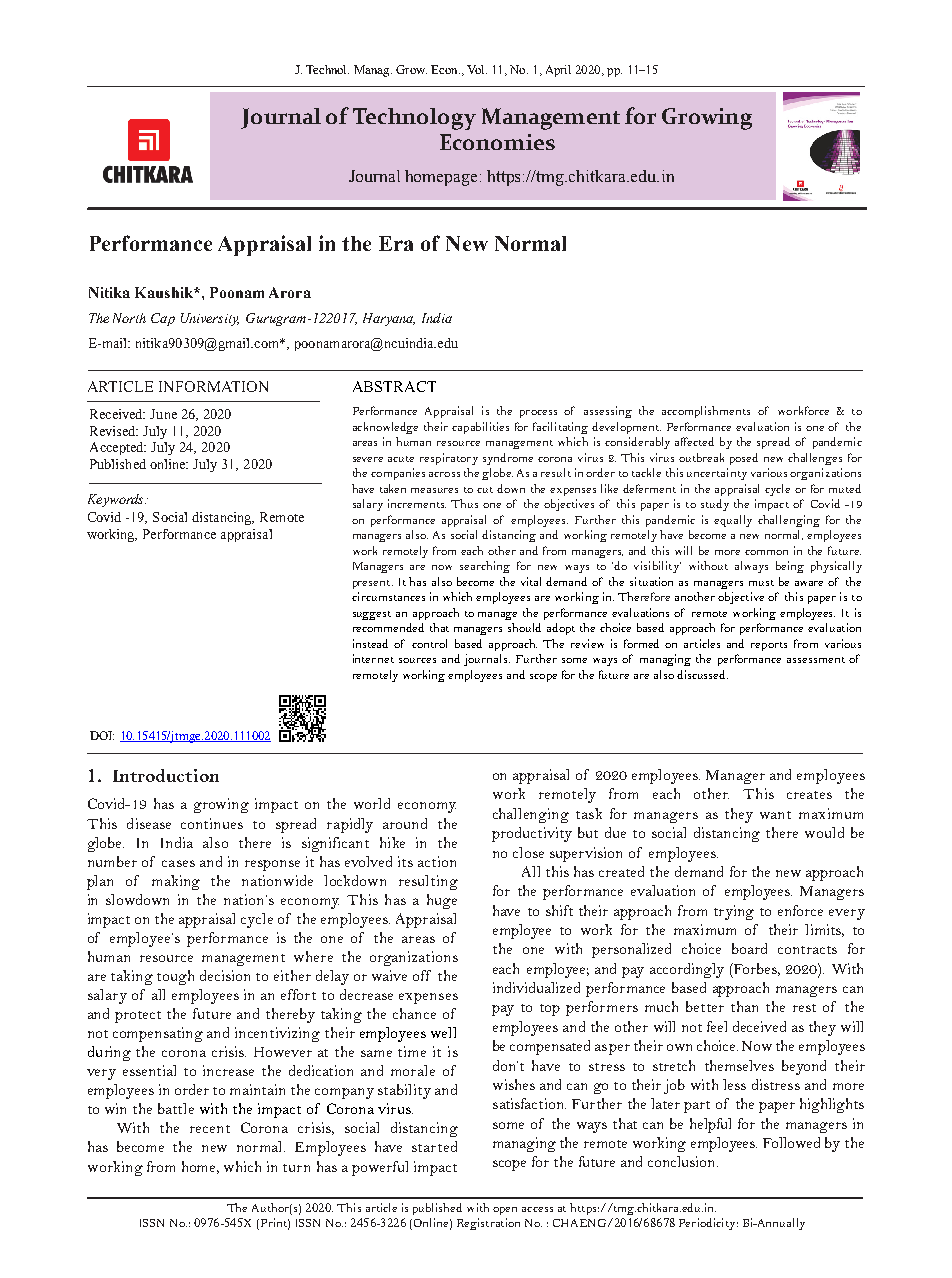 The width and height of the screenshot is (952, 1278). I want to click on University, so click(210, 319).
